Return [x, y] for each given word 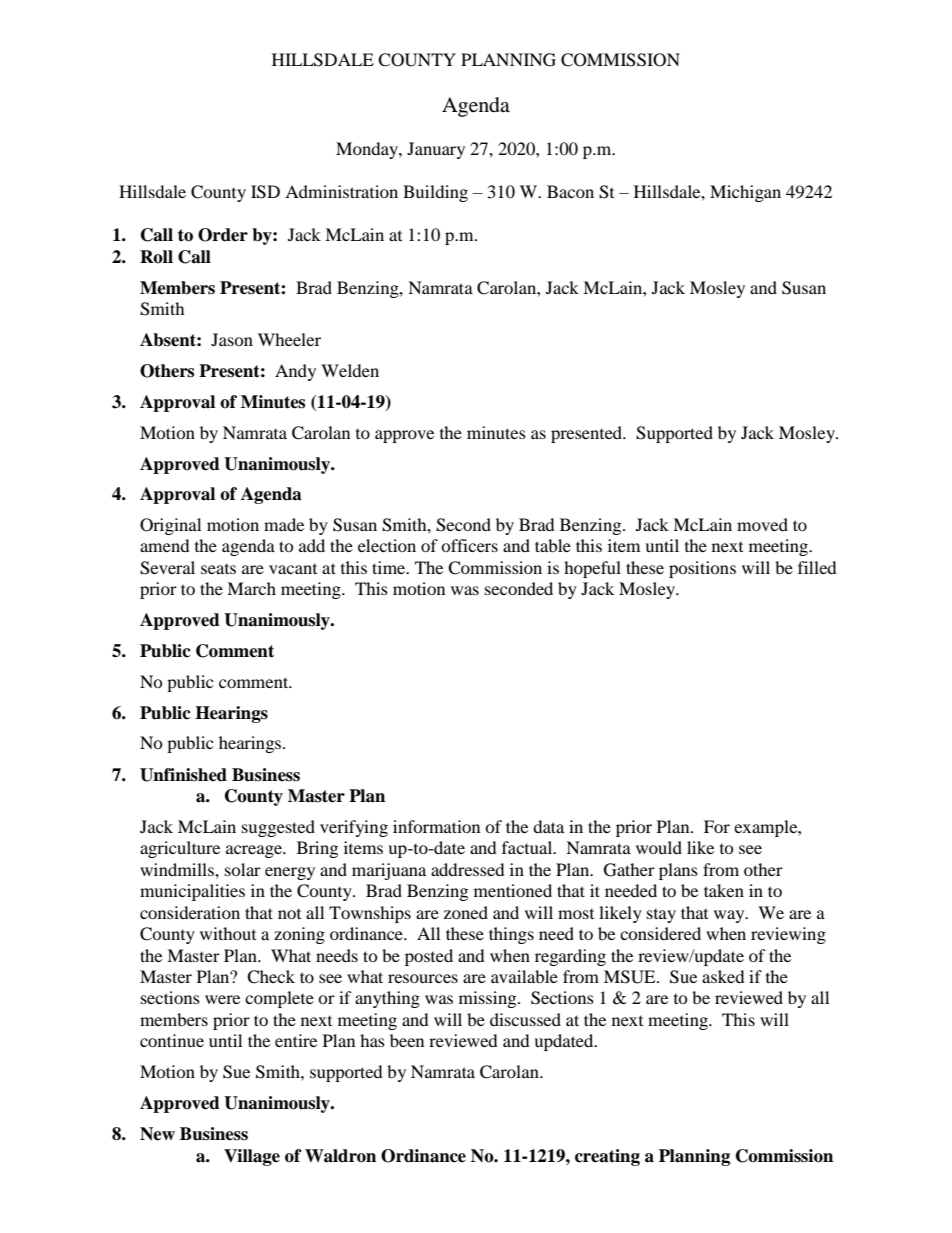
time [390, 567]
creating [607, 1157]
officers [469, 545]
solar [243, 869]
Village [252, 1157]
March [251, 588]
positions [702, 569]
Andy [295, 372]
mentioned [513, 890]
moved [762, 524]
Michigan [745, 193]
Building [435, 193]
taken [724, 890]
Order [223, 235]
